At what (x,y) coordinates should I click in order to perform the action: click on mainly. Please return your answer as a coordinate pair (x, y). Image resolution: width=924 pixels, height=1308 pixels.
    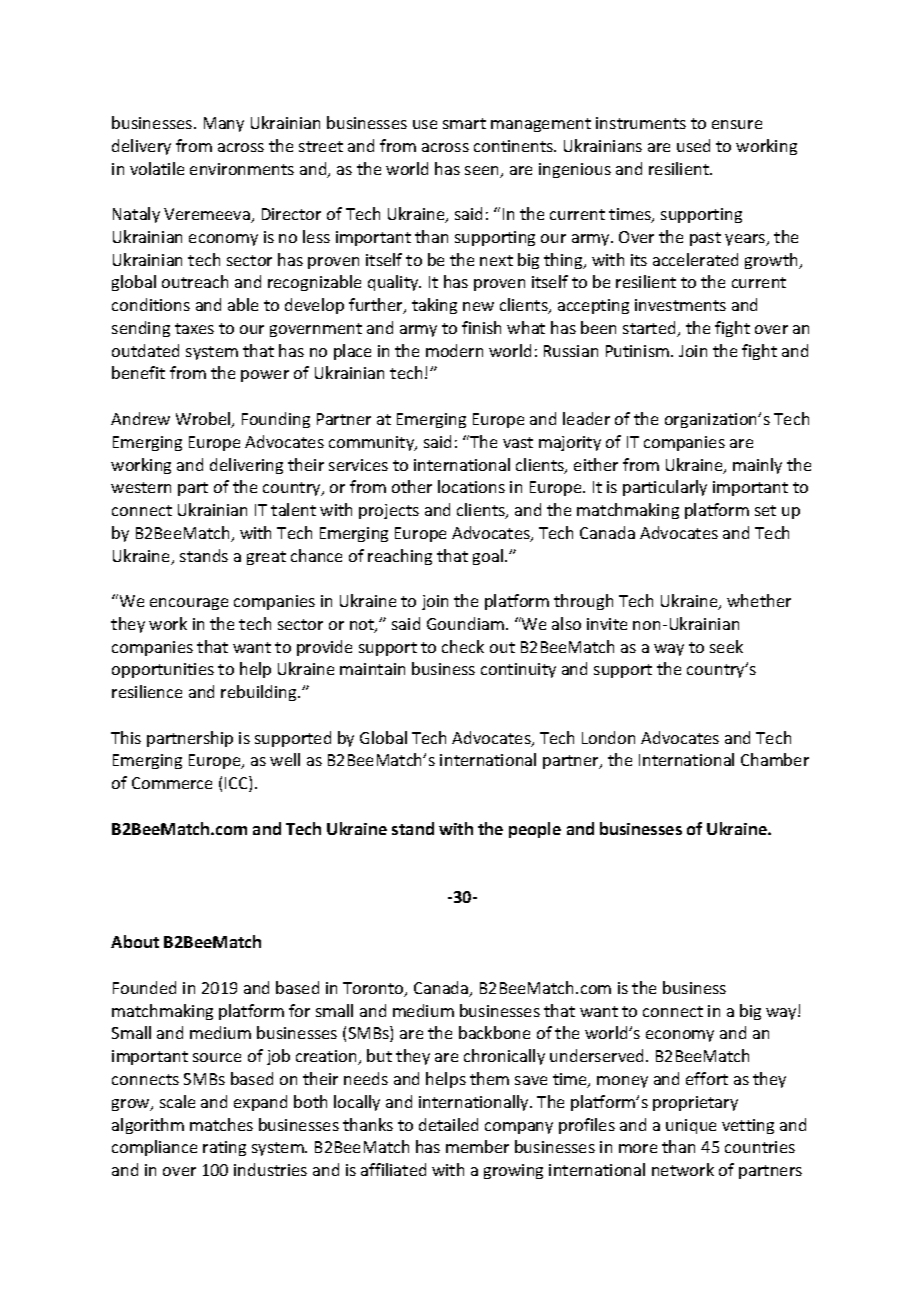
    Looking at the image, I should click on (757, 466).
